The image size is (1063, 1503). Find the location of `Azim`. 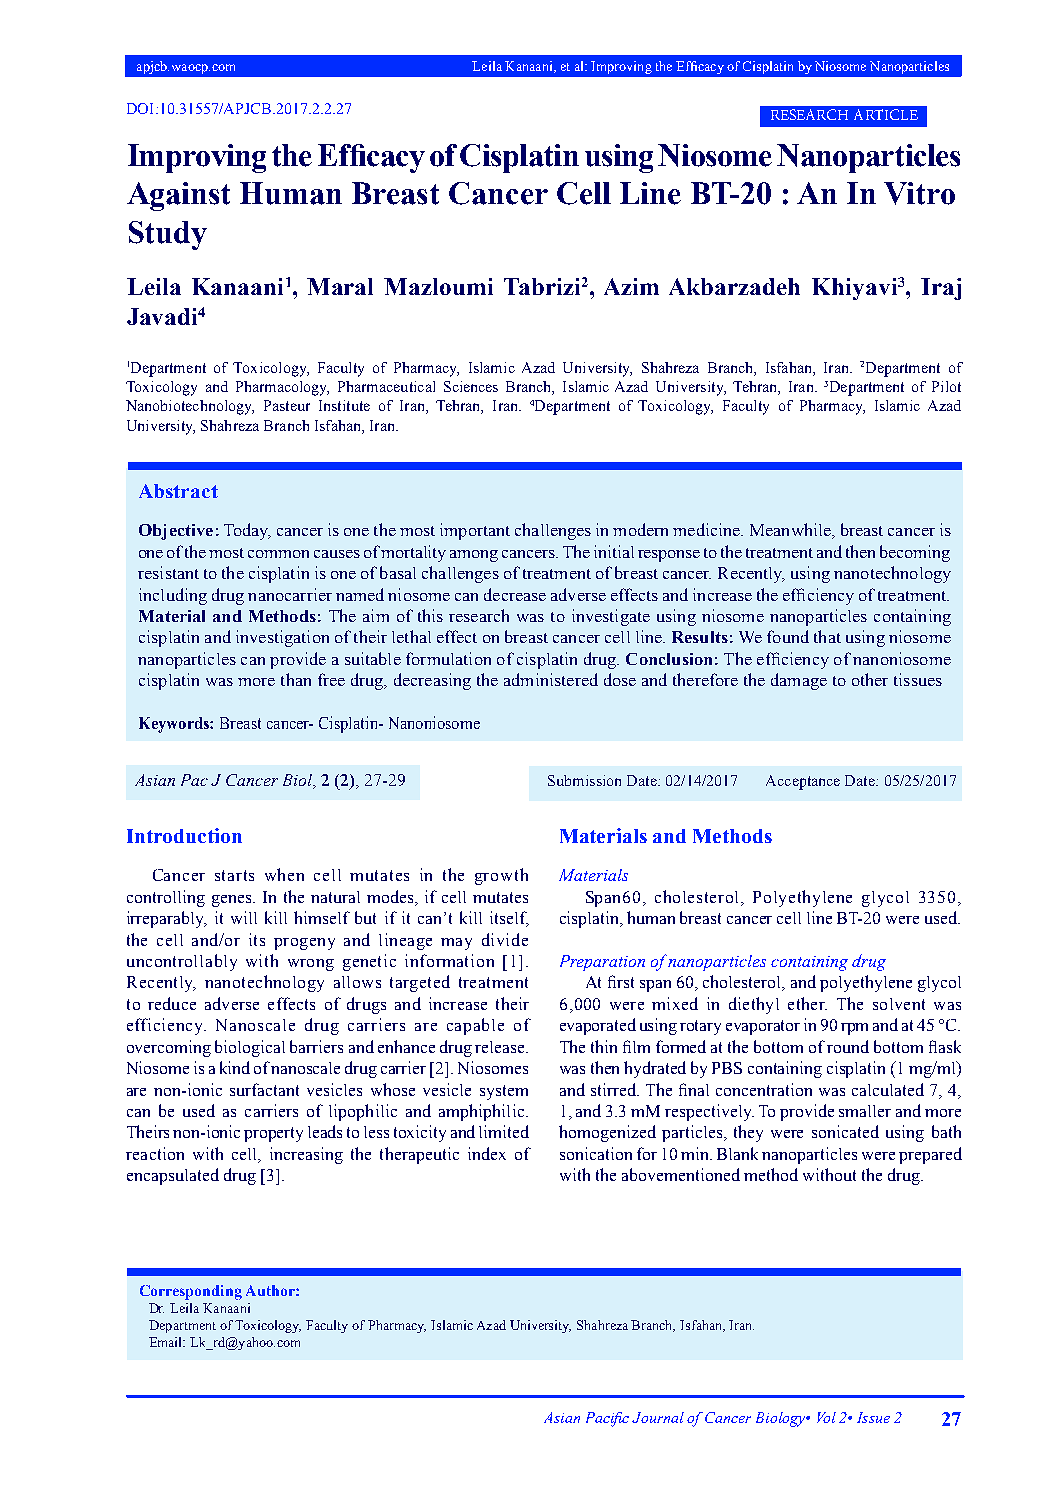

Azim is located at coordinates (631, 286).
